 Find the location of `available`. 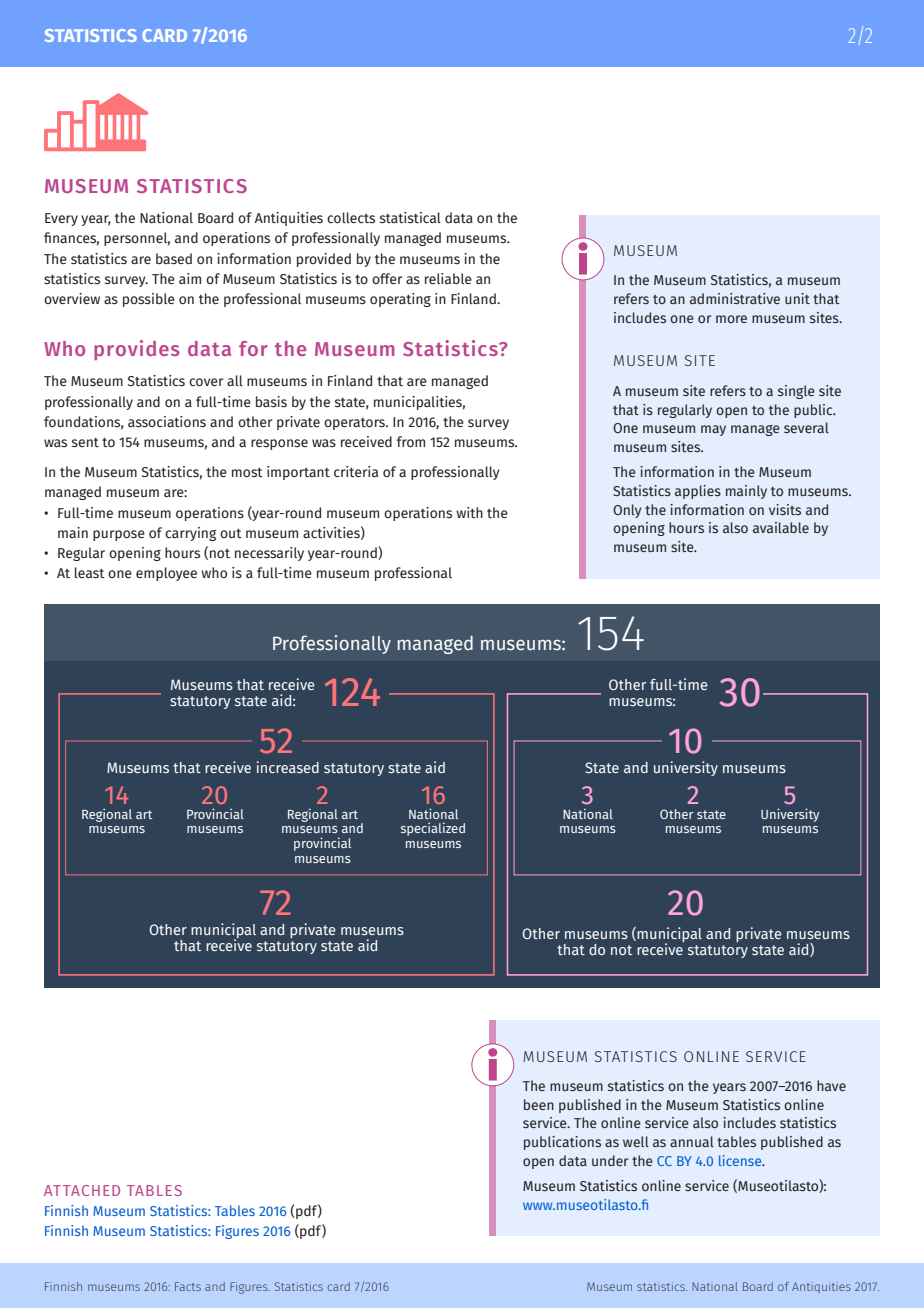

available is located at coordinates (781, 527).
